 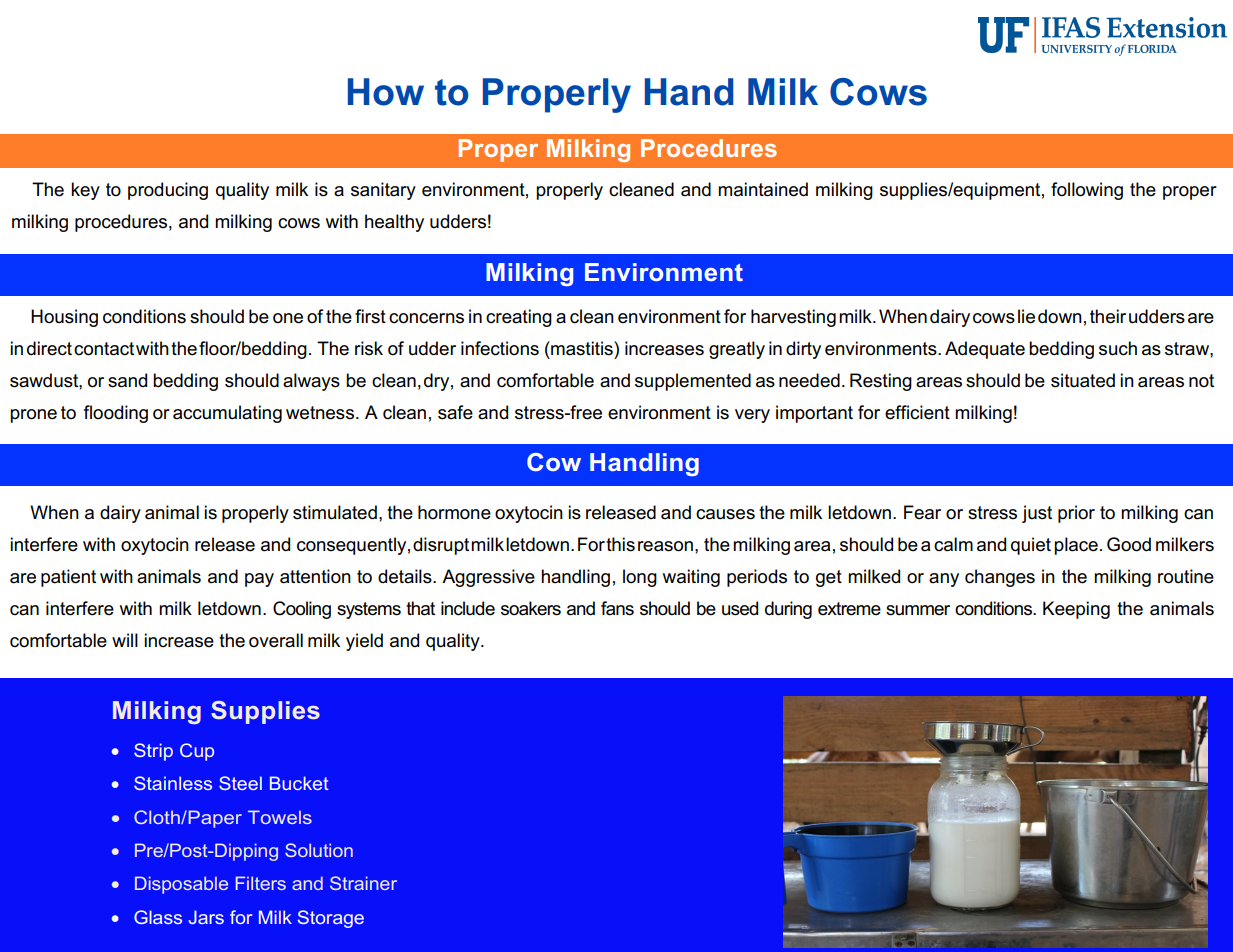 What do you see at coordinates (1087, 191) in the image?
I see `following` at bounding box center [1087, 191].
